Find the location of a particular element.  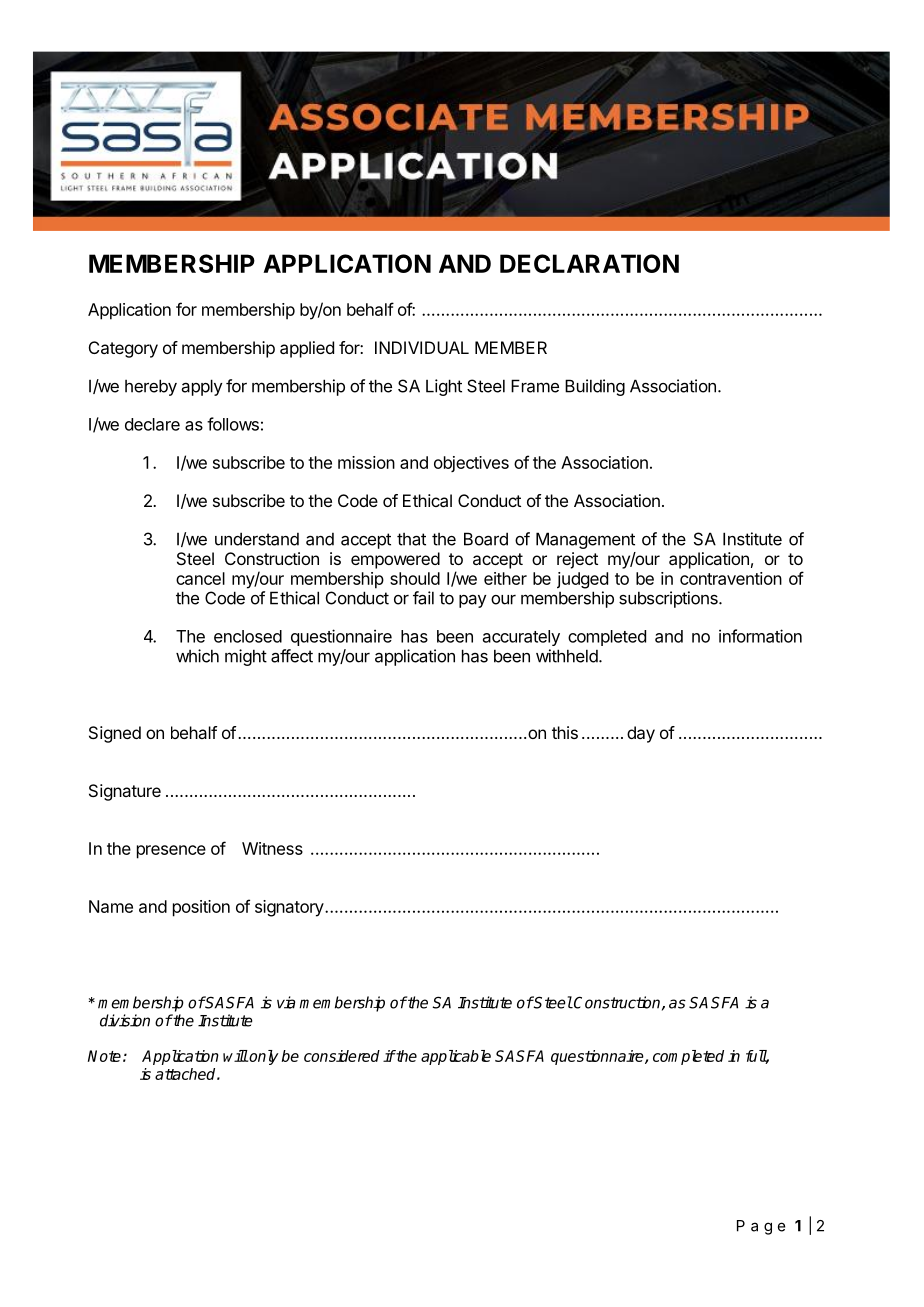

DECLARATION is located at coordinates (589, 263).
